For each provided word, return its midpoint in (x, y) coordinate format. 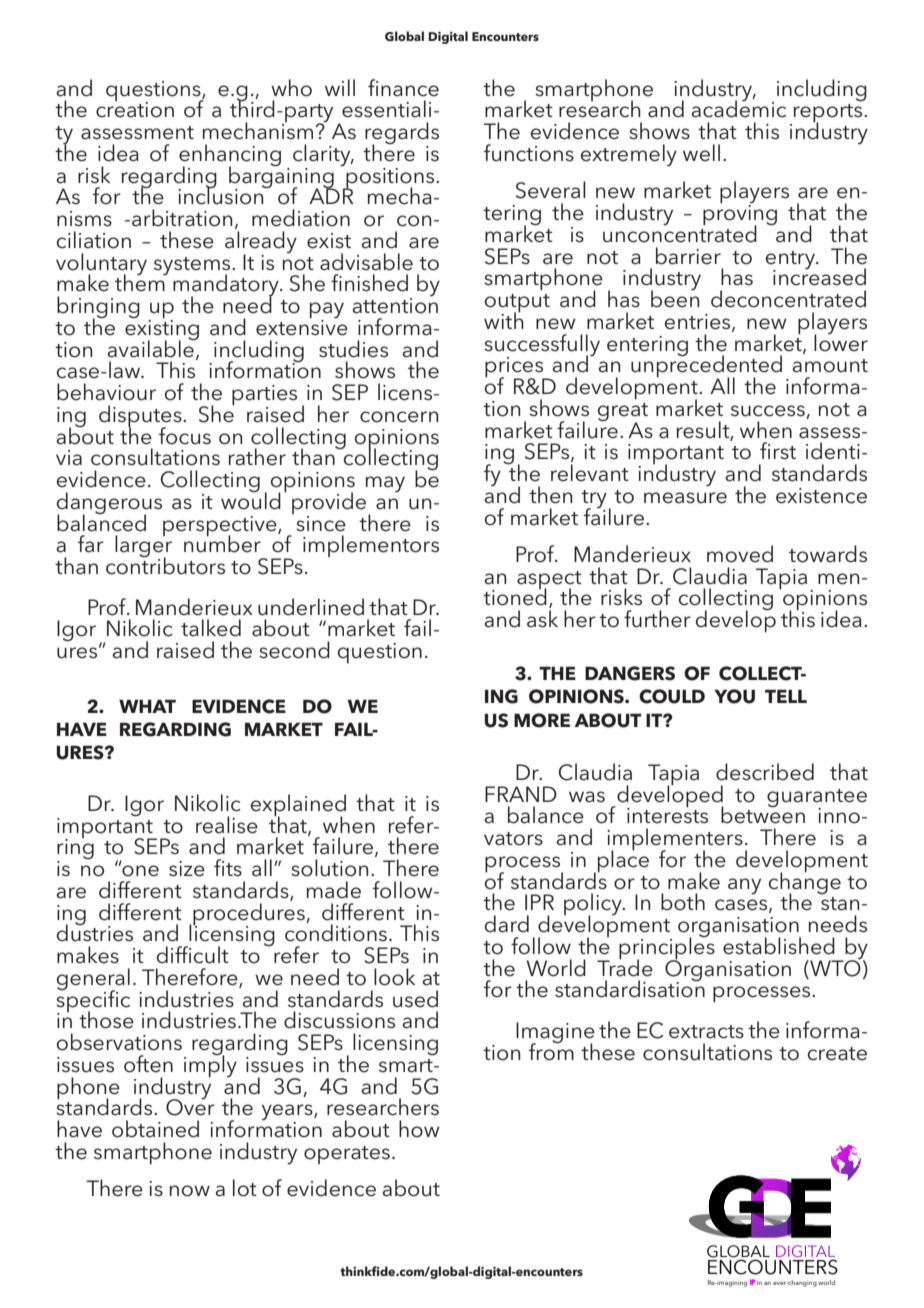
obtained (155, 1129)
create (837, 1054)
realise (227, 825)
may (385, 484)
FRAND (521, 794)
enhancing (230, 156)
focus (185, 436)
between (763, 814)
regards (402, 134)
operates (347, 1155)
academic (738, 108)
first (778, 451)
